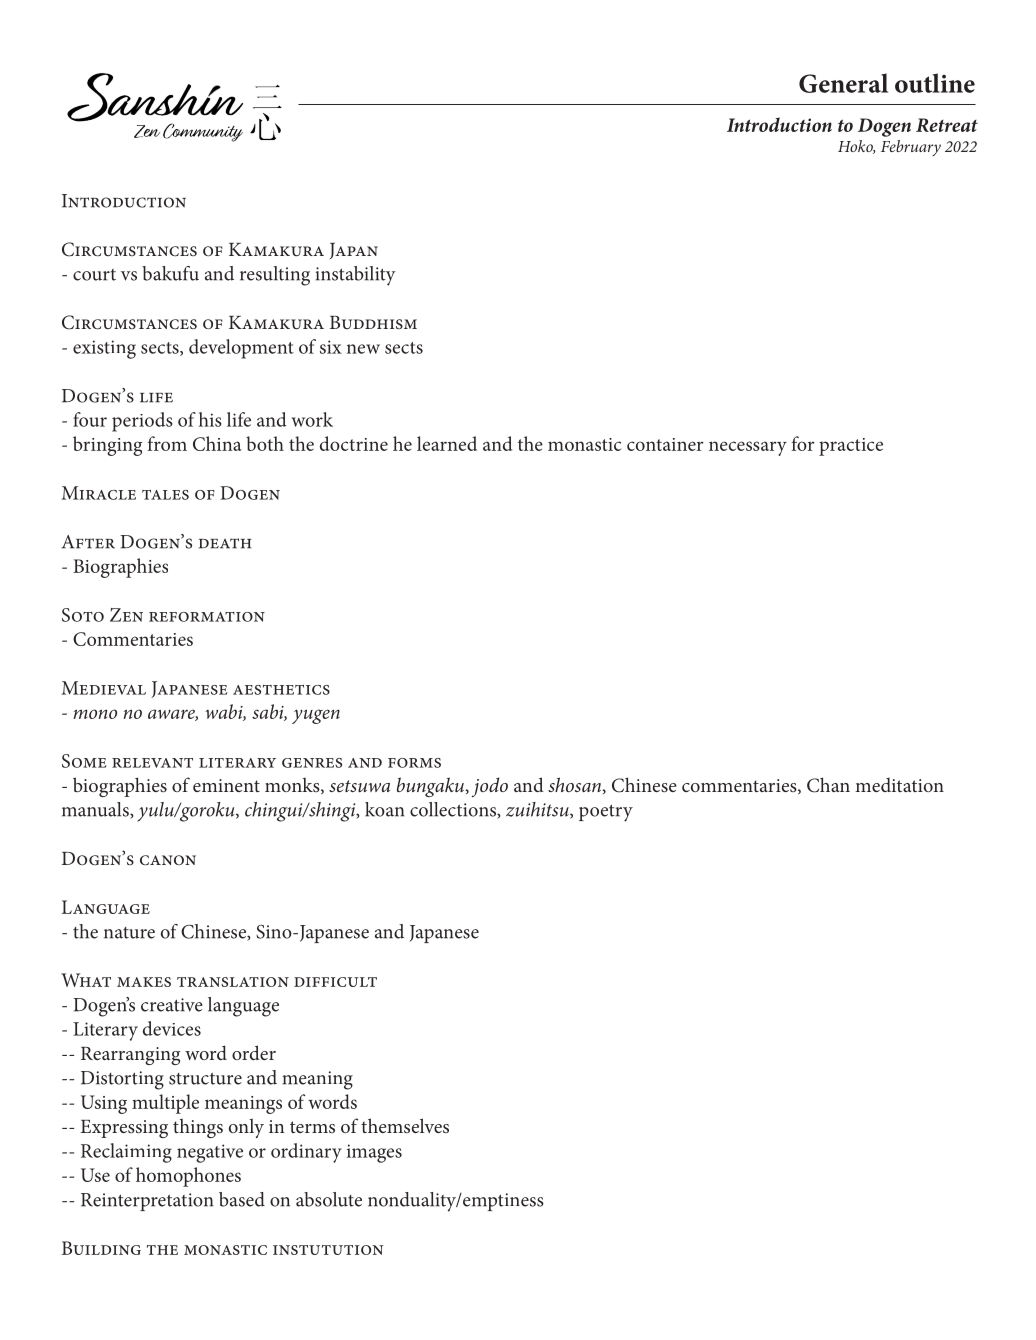  What do you see at coordinates (405, 1125) in the screenshot?
I see `themselves` at bounding box center [405, 1125].
